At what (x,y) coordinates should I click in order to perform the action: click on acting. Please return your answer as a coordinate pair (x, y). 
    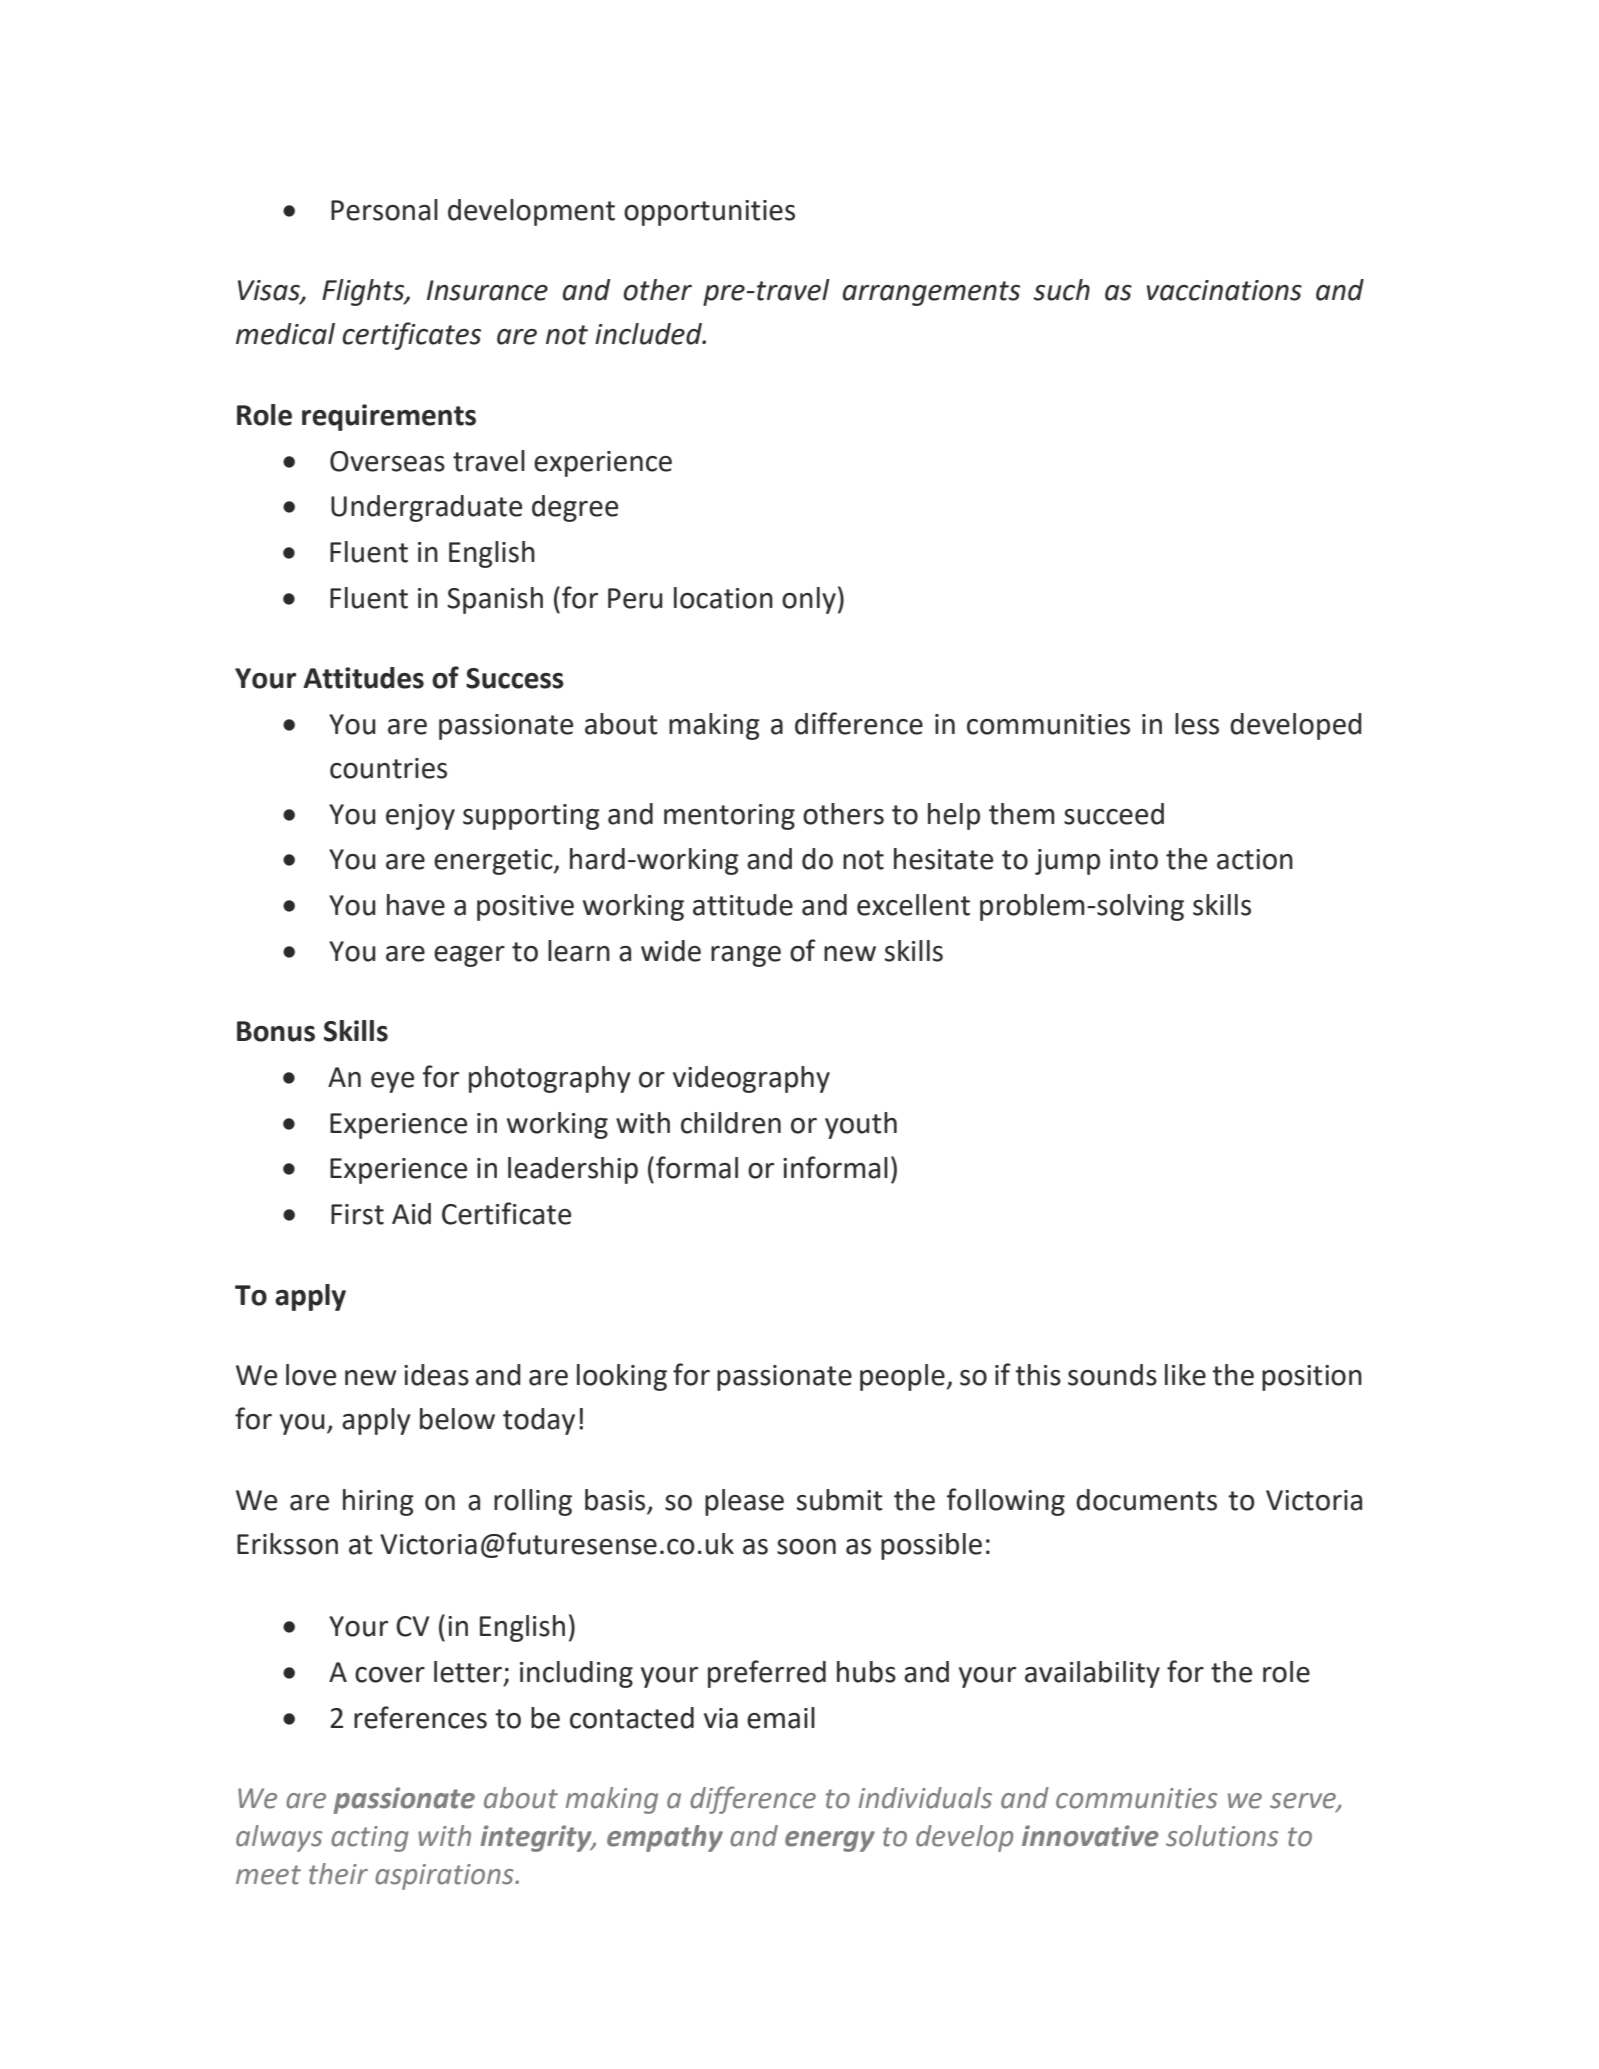
    Looking at the image, I should click on (370, 1839).
